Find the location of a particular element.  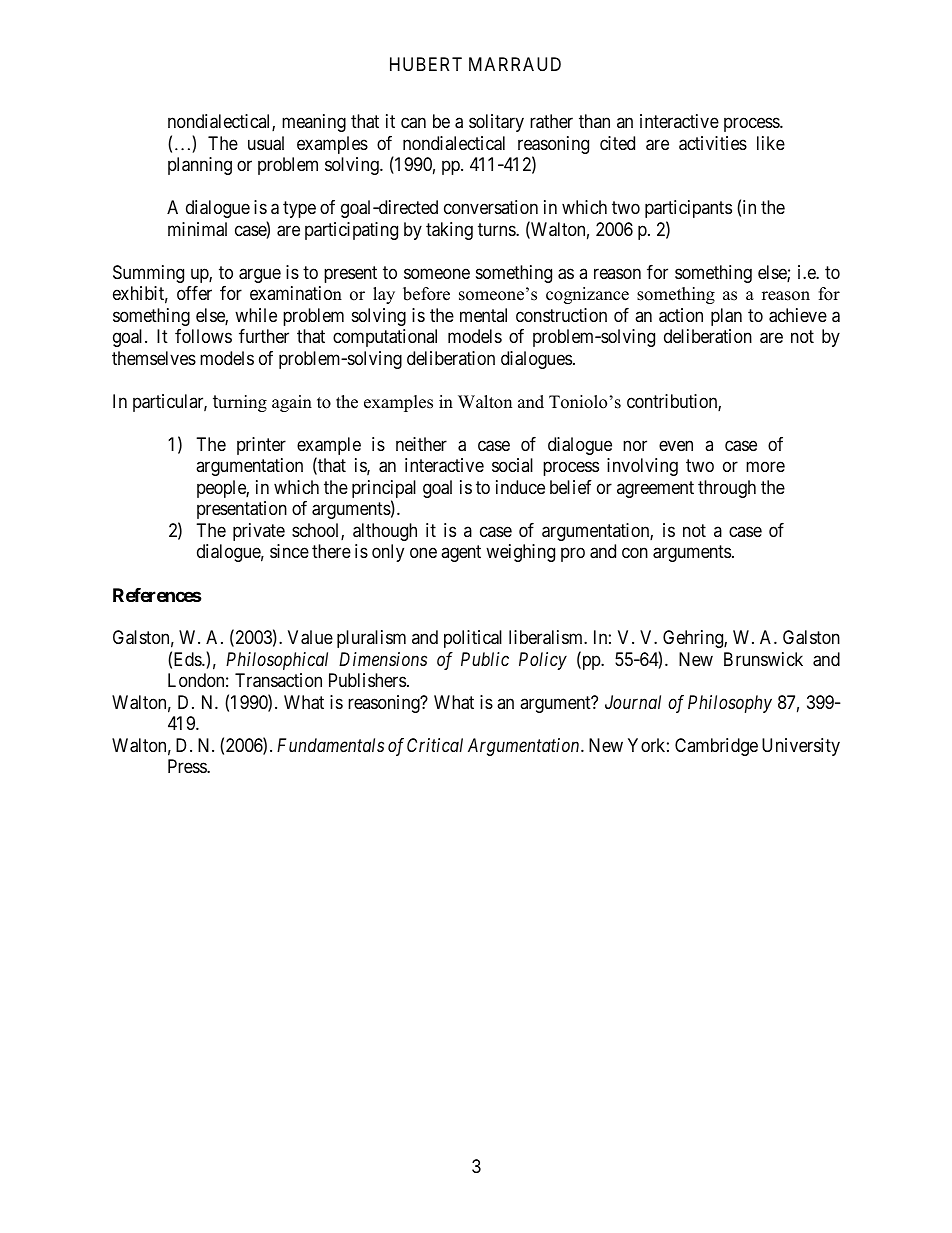

Press is located at coordinates (188, 766).
